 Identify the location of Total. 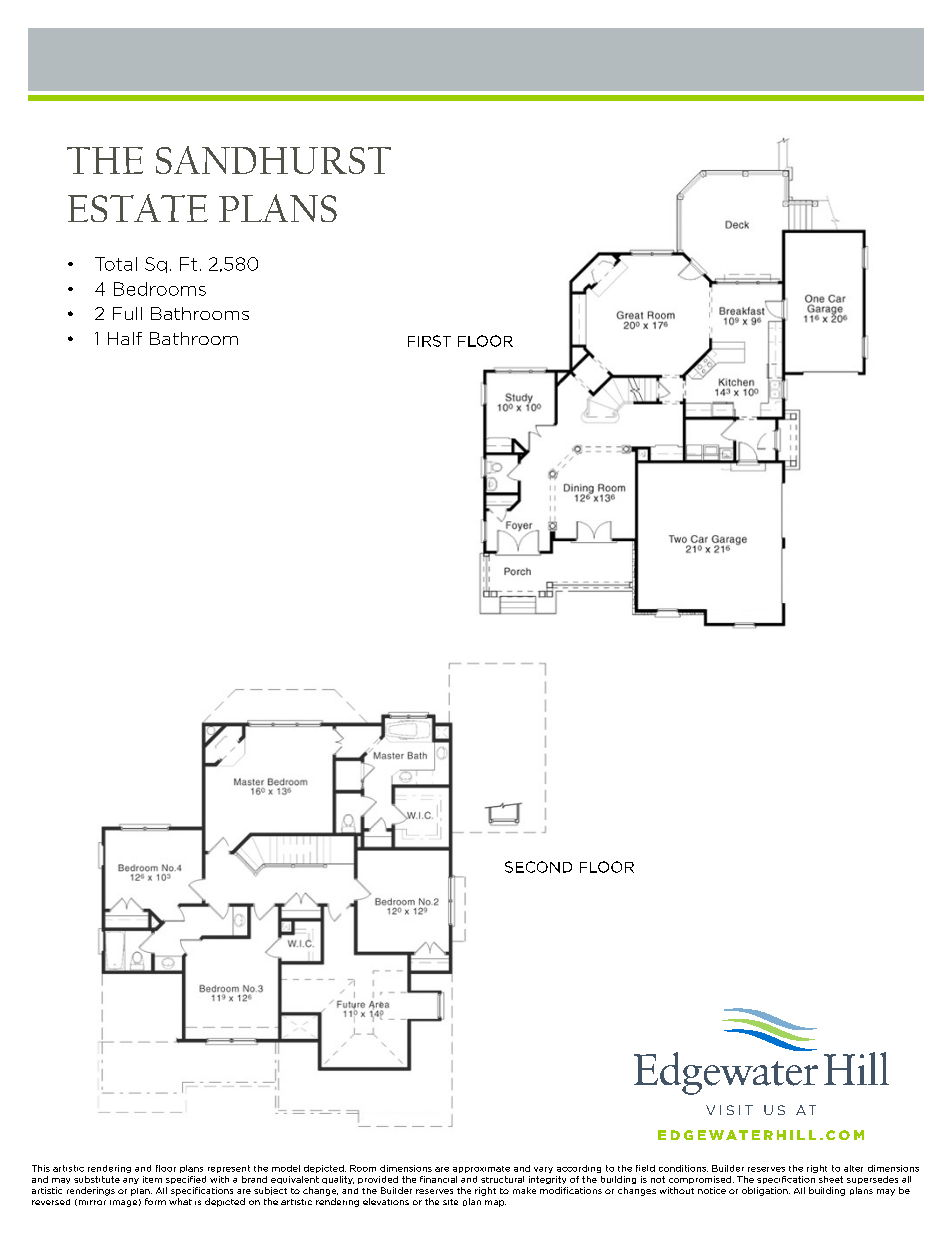
(116, 264).
